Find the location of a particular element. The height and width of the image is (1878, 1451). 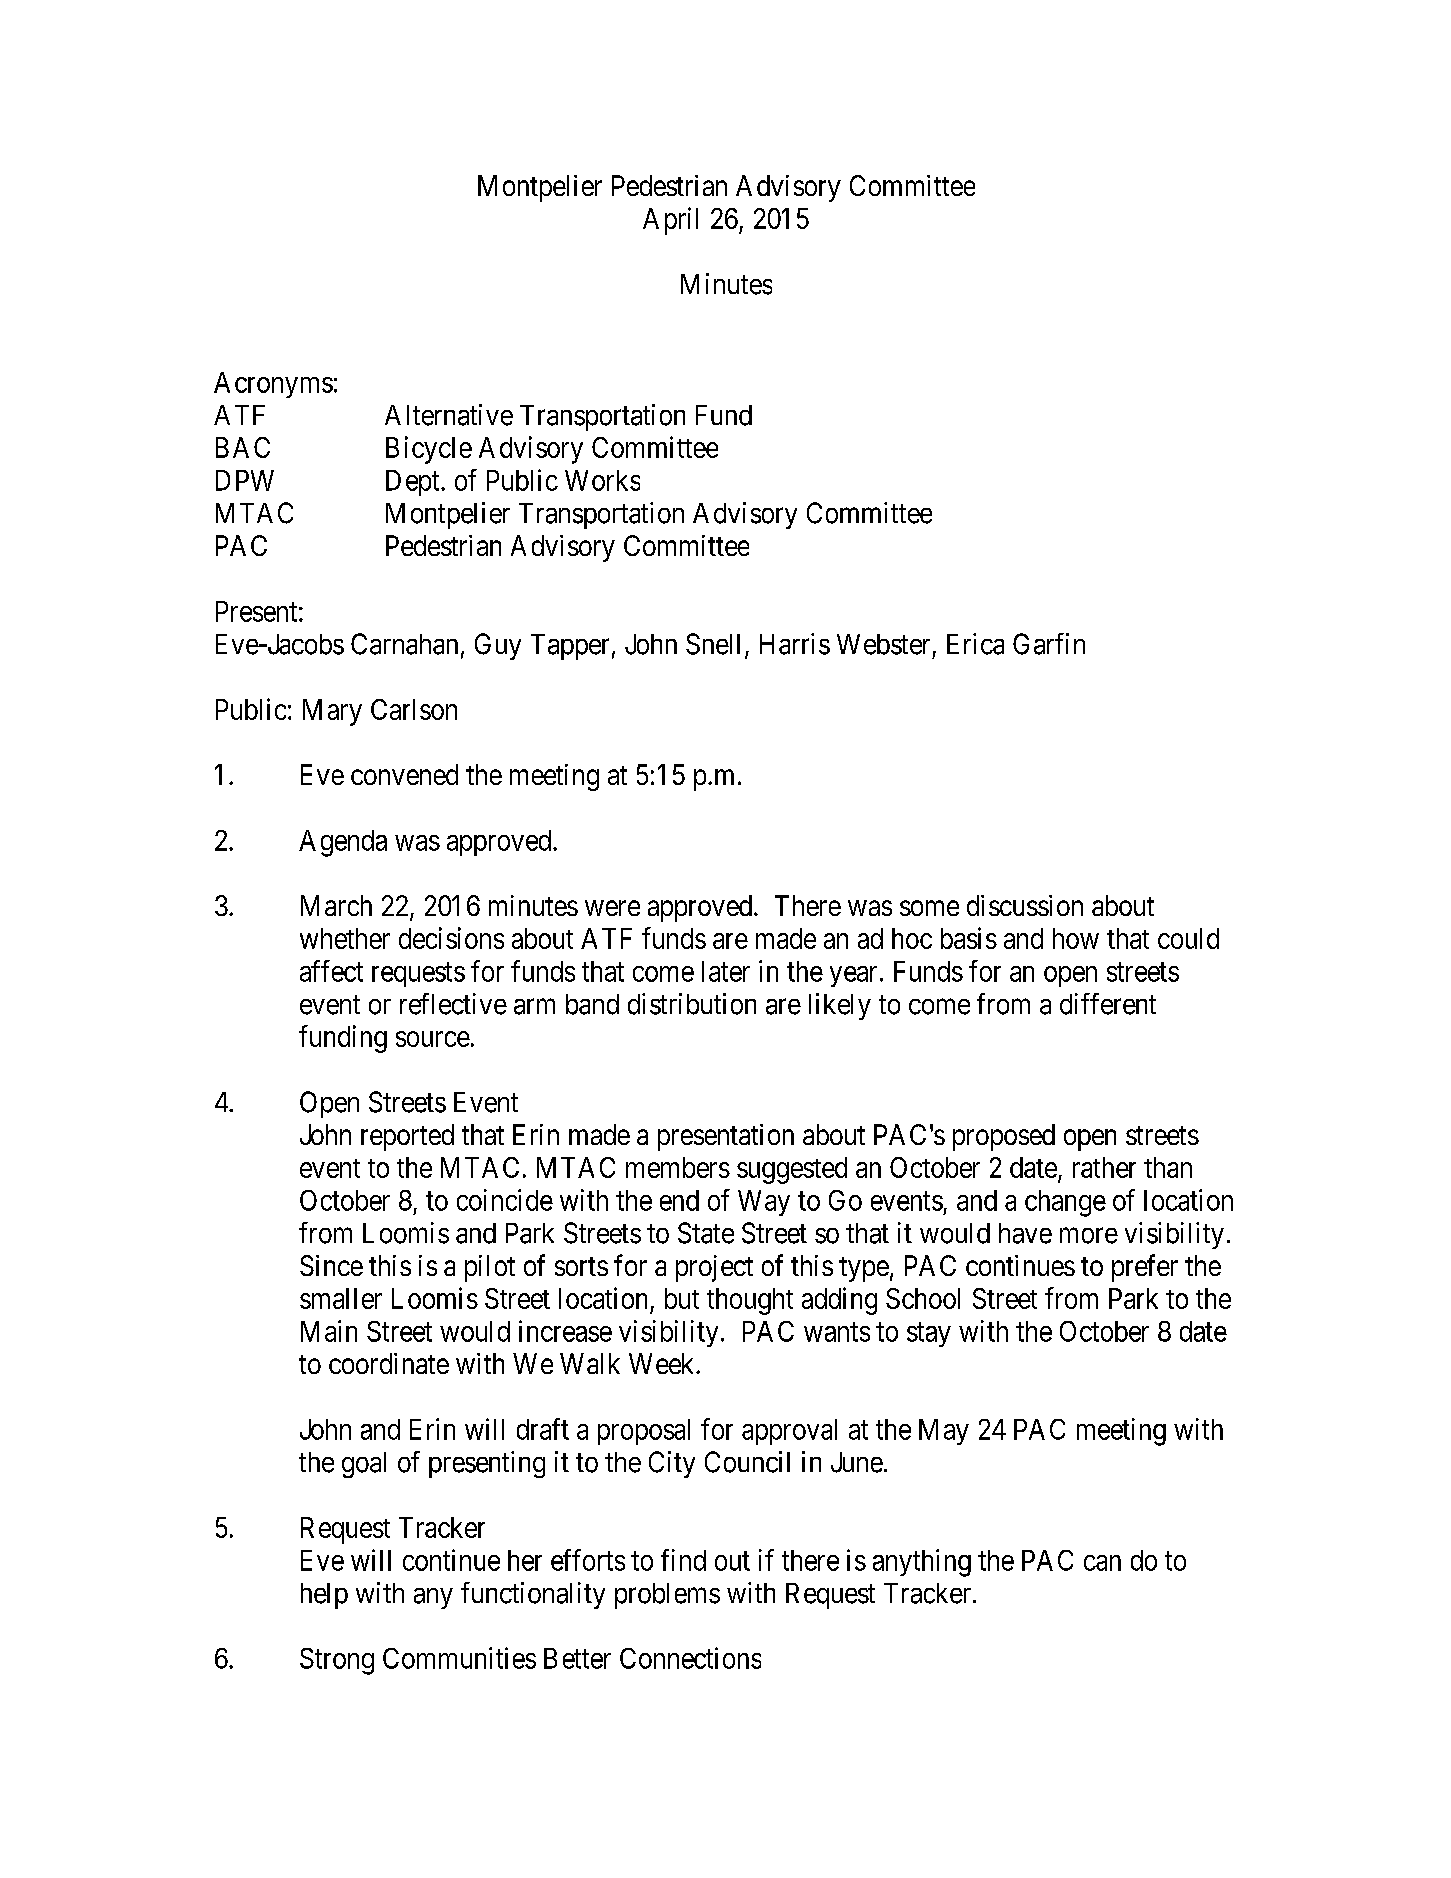

Connections is located at coordinates (690, 1658).
